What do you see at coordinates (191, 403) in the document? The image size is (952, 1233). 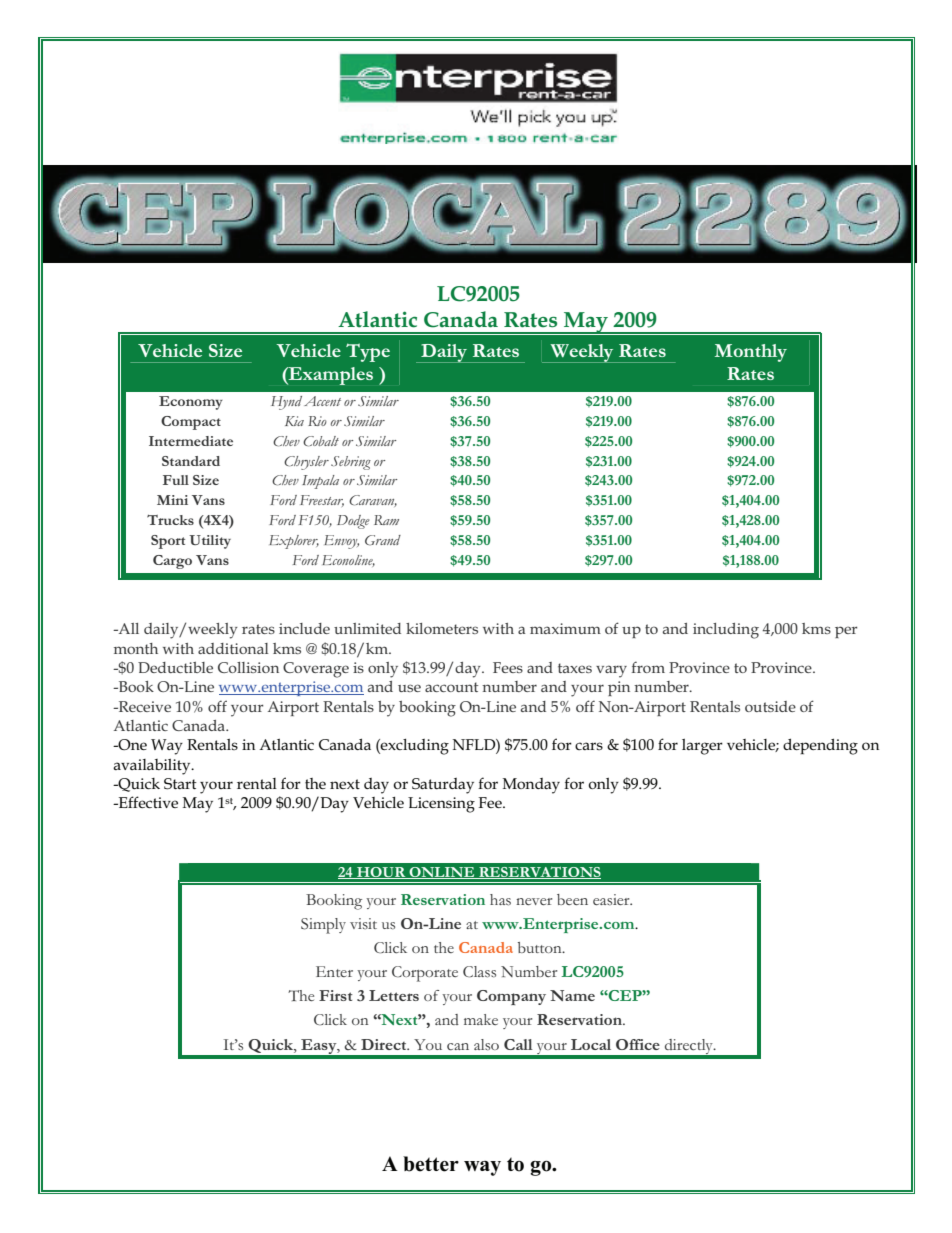 I see `Economy` at bounding box center [191, 403].
